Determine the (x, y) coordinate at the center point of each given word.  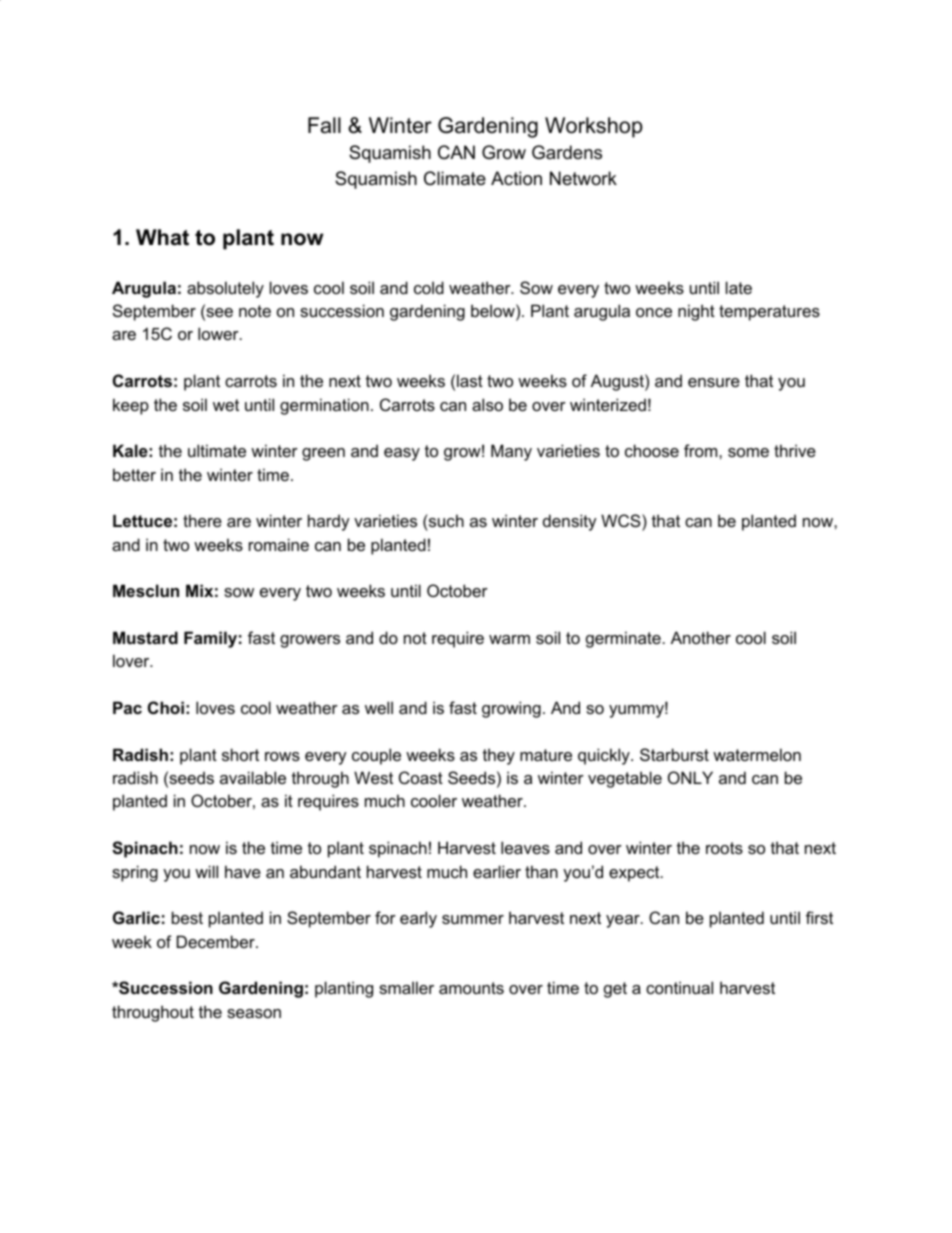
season (254, 1013)
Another (701, 637)
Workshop (594, 127)
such (445, 520)
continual (679, 987)
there (202, 520)
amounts (471, 988)
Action (516, 178)
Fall (324, 125)
